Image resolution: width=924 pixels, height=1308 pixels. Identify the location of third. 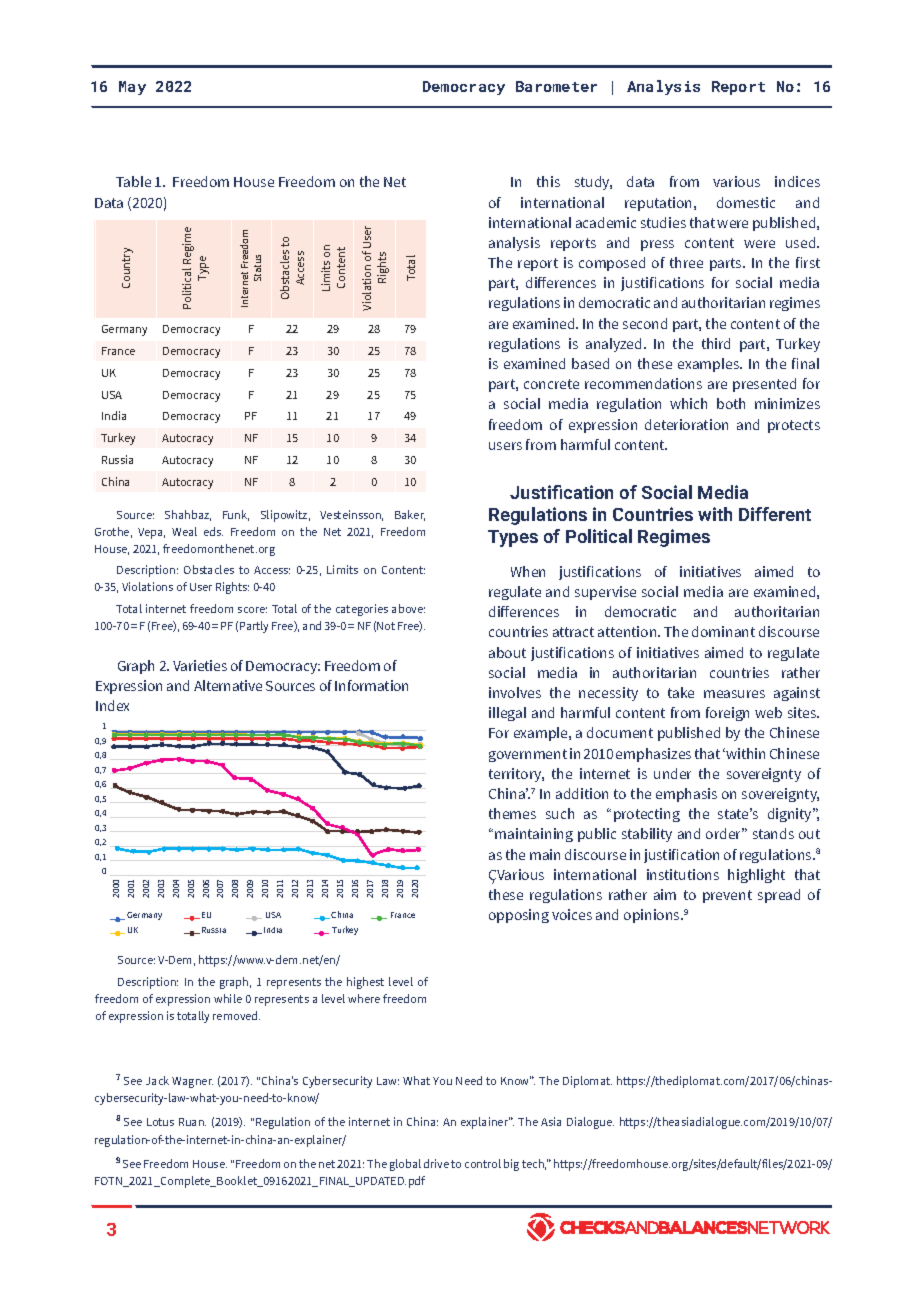
(716, 343).
